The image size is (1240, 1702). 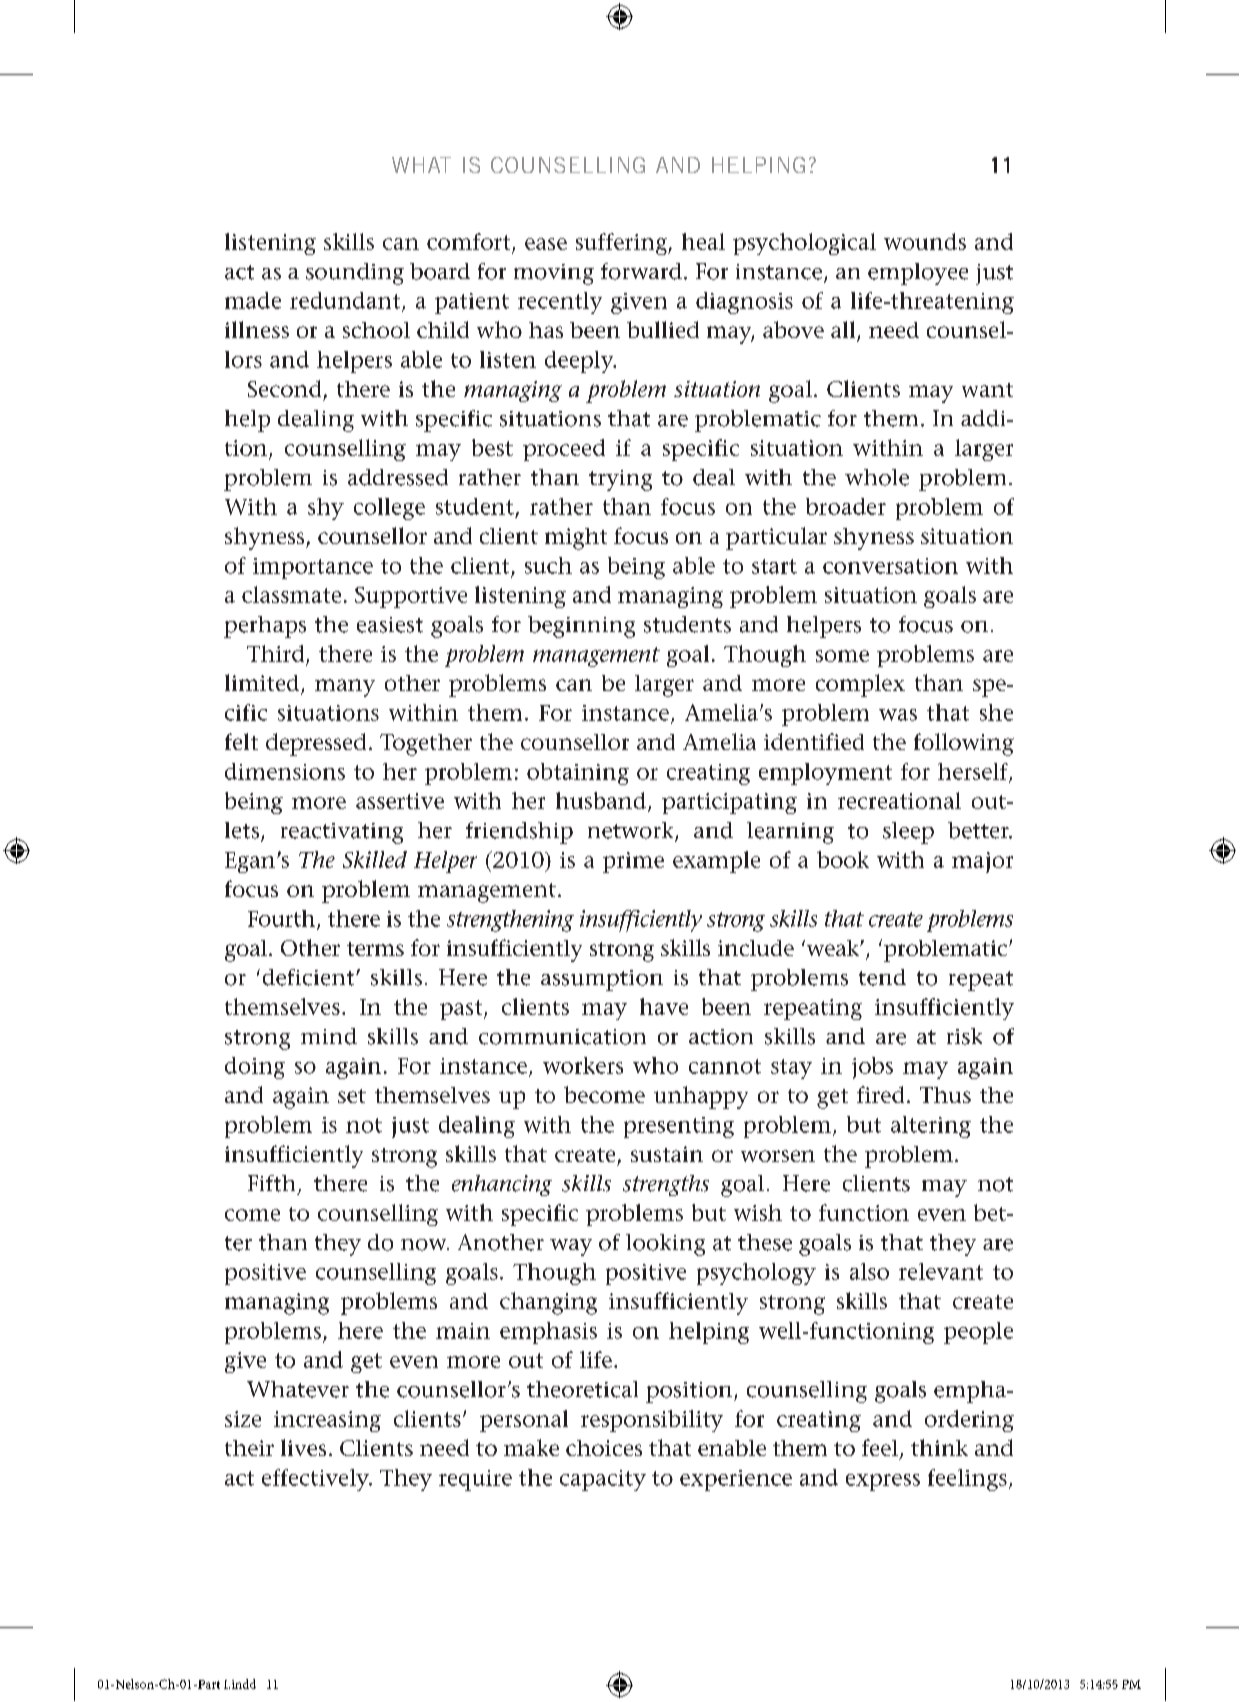 What do you see at coordinates (641, 271) in the screenshot?
I see `forward` at bounding box center [641, 271].
